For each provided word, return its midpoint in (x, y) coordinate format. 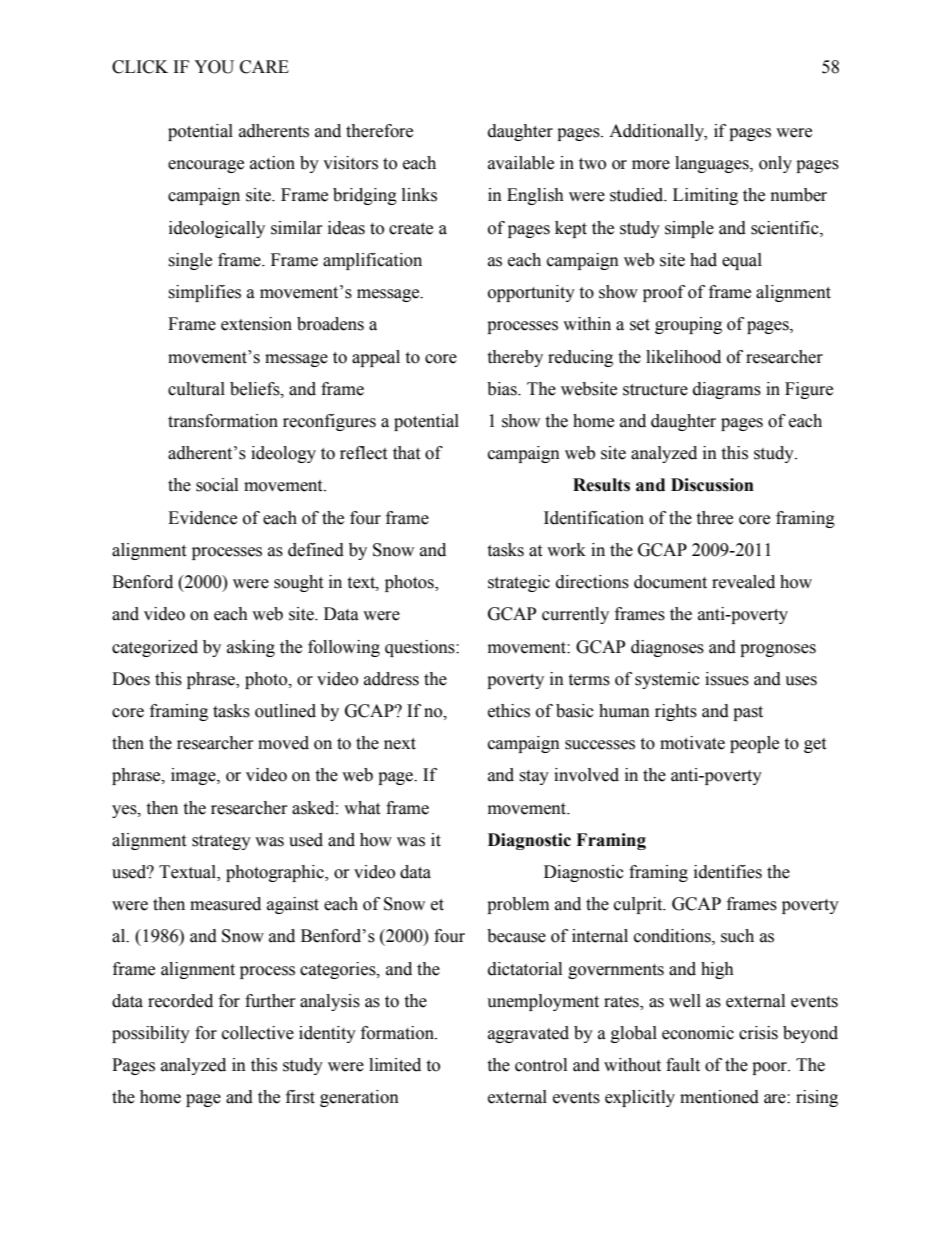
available (521, 163)
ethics (509, 711)
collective (258, 1033)
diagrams (727, 390)
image (194, 776)
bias (503, 389)
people (754, 744)
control (541, 1065)
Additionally (657, 132)
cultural (196, 389)
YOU (214, 67)
